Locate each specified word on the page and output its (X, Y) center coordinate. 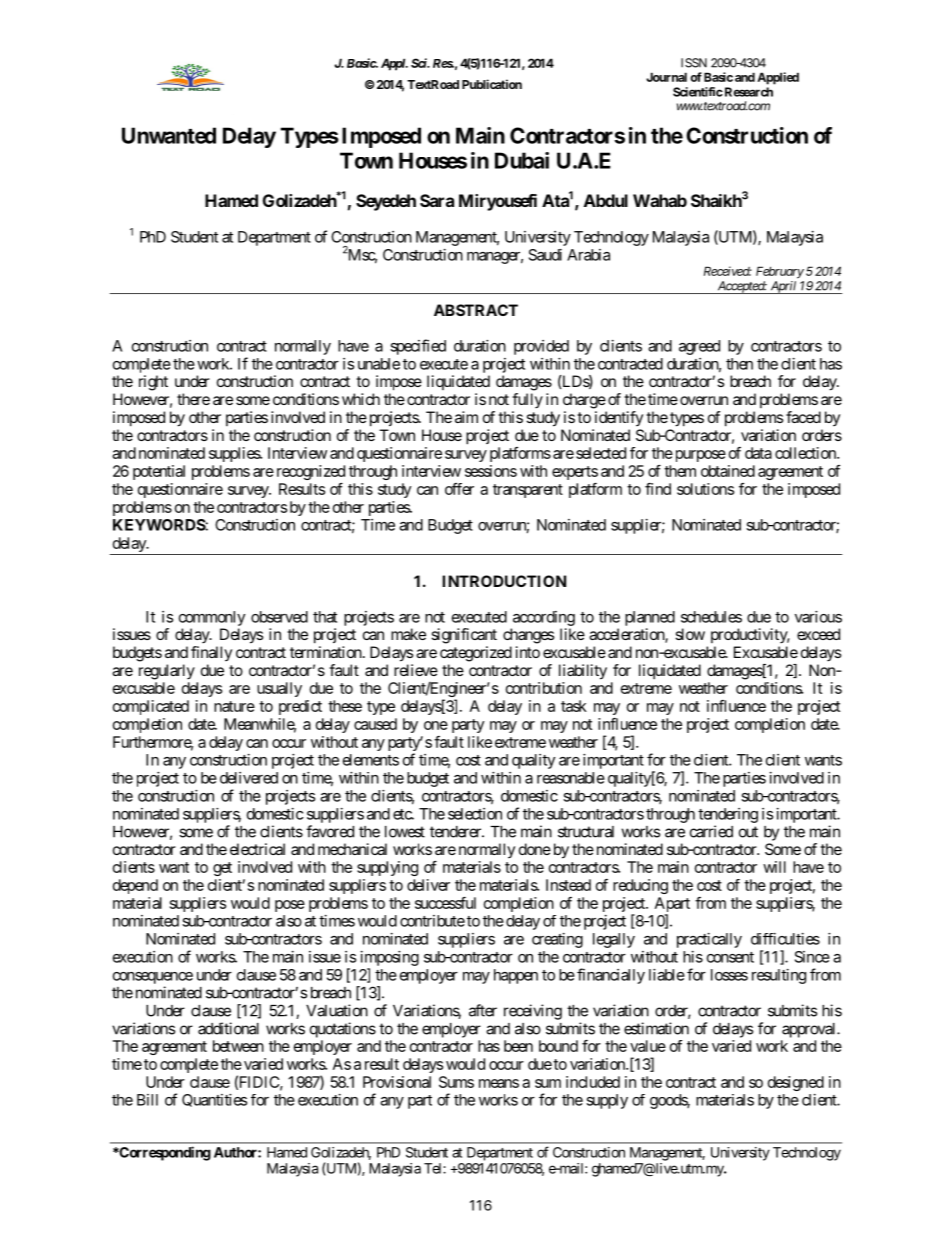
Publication (492, 84)
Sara (437, 200)
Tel (434, 1168)
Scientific (698, 92)
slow (690, 634)
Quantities (214, 1100)
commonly (212, 618)
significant (464, 636)
